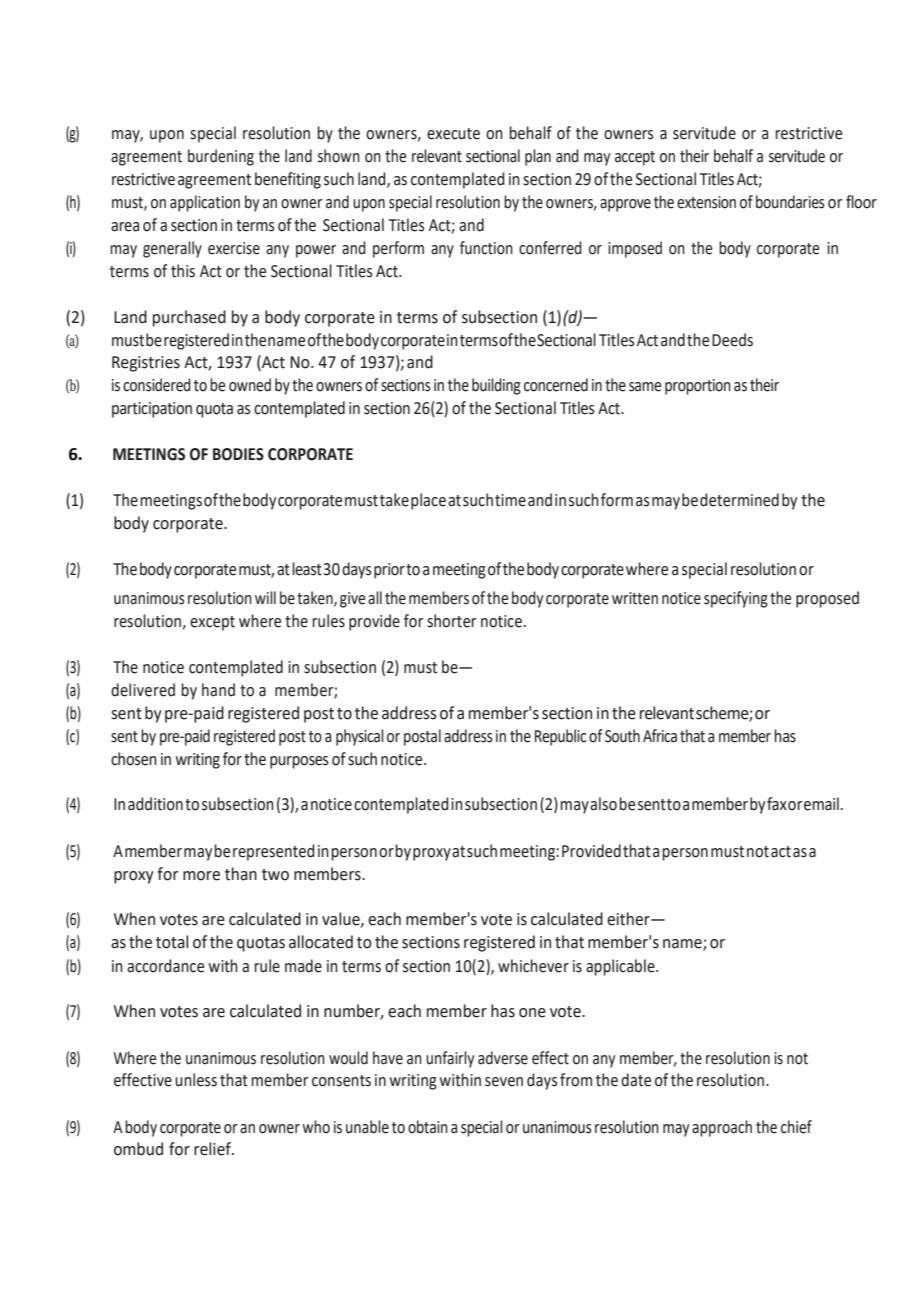 The height and width of the screenshot is (1309, 924). I want to click on plan, so click(538, 157).
